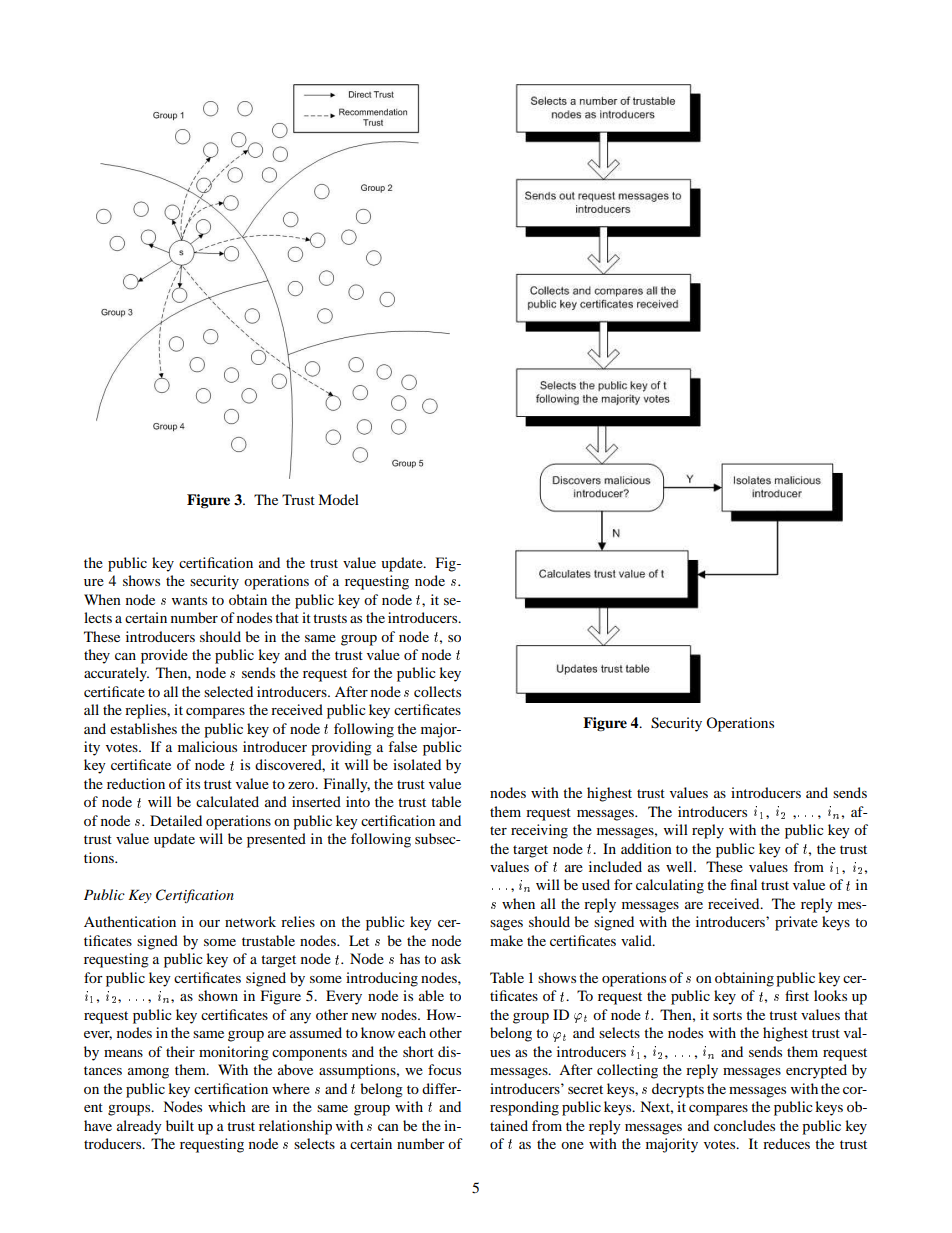  What do you see at coordinates (444, 1069) in the screenshot?
I see `focus` at bounding box center [444, 1069].
